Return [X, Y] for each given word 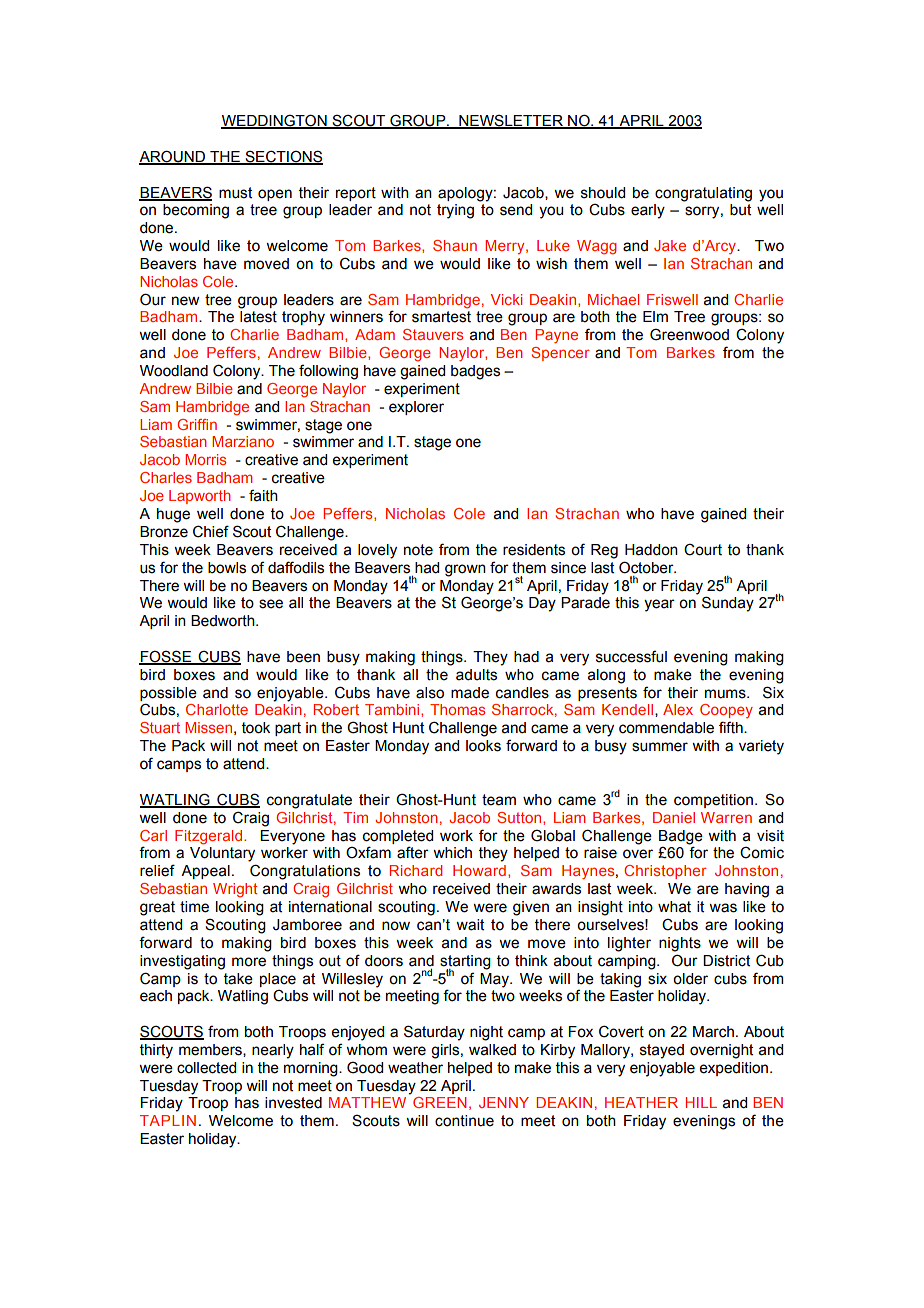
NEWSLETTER [511, 121]
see [271, 604]
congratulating [703, 194]
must [235, 193]
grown [465, 570]
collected [206, 1068]
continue [464, 1121]
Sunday [728, 604]
